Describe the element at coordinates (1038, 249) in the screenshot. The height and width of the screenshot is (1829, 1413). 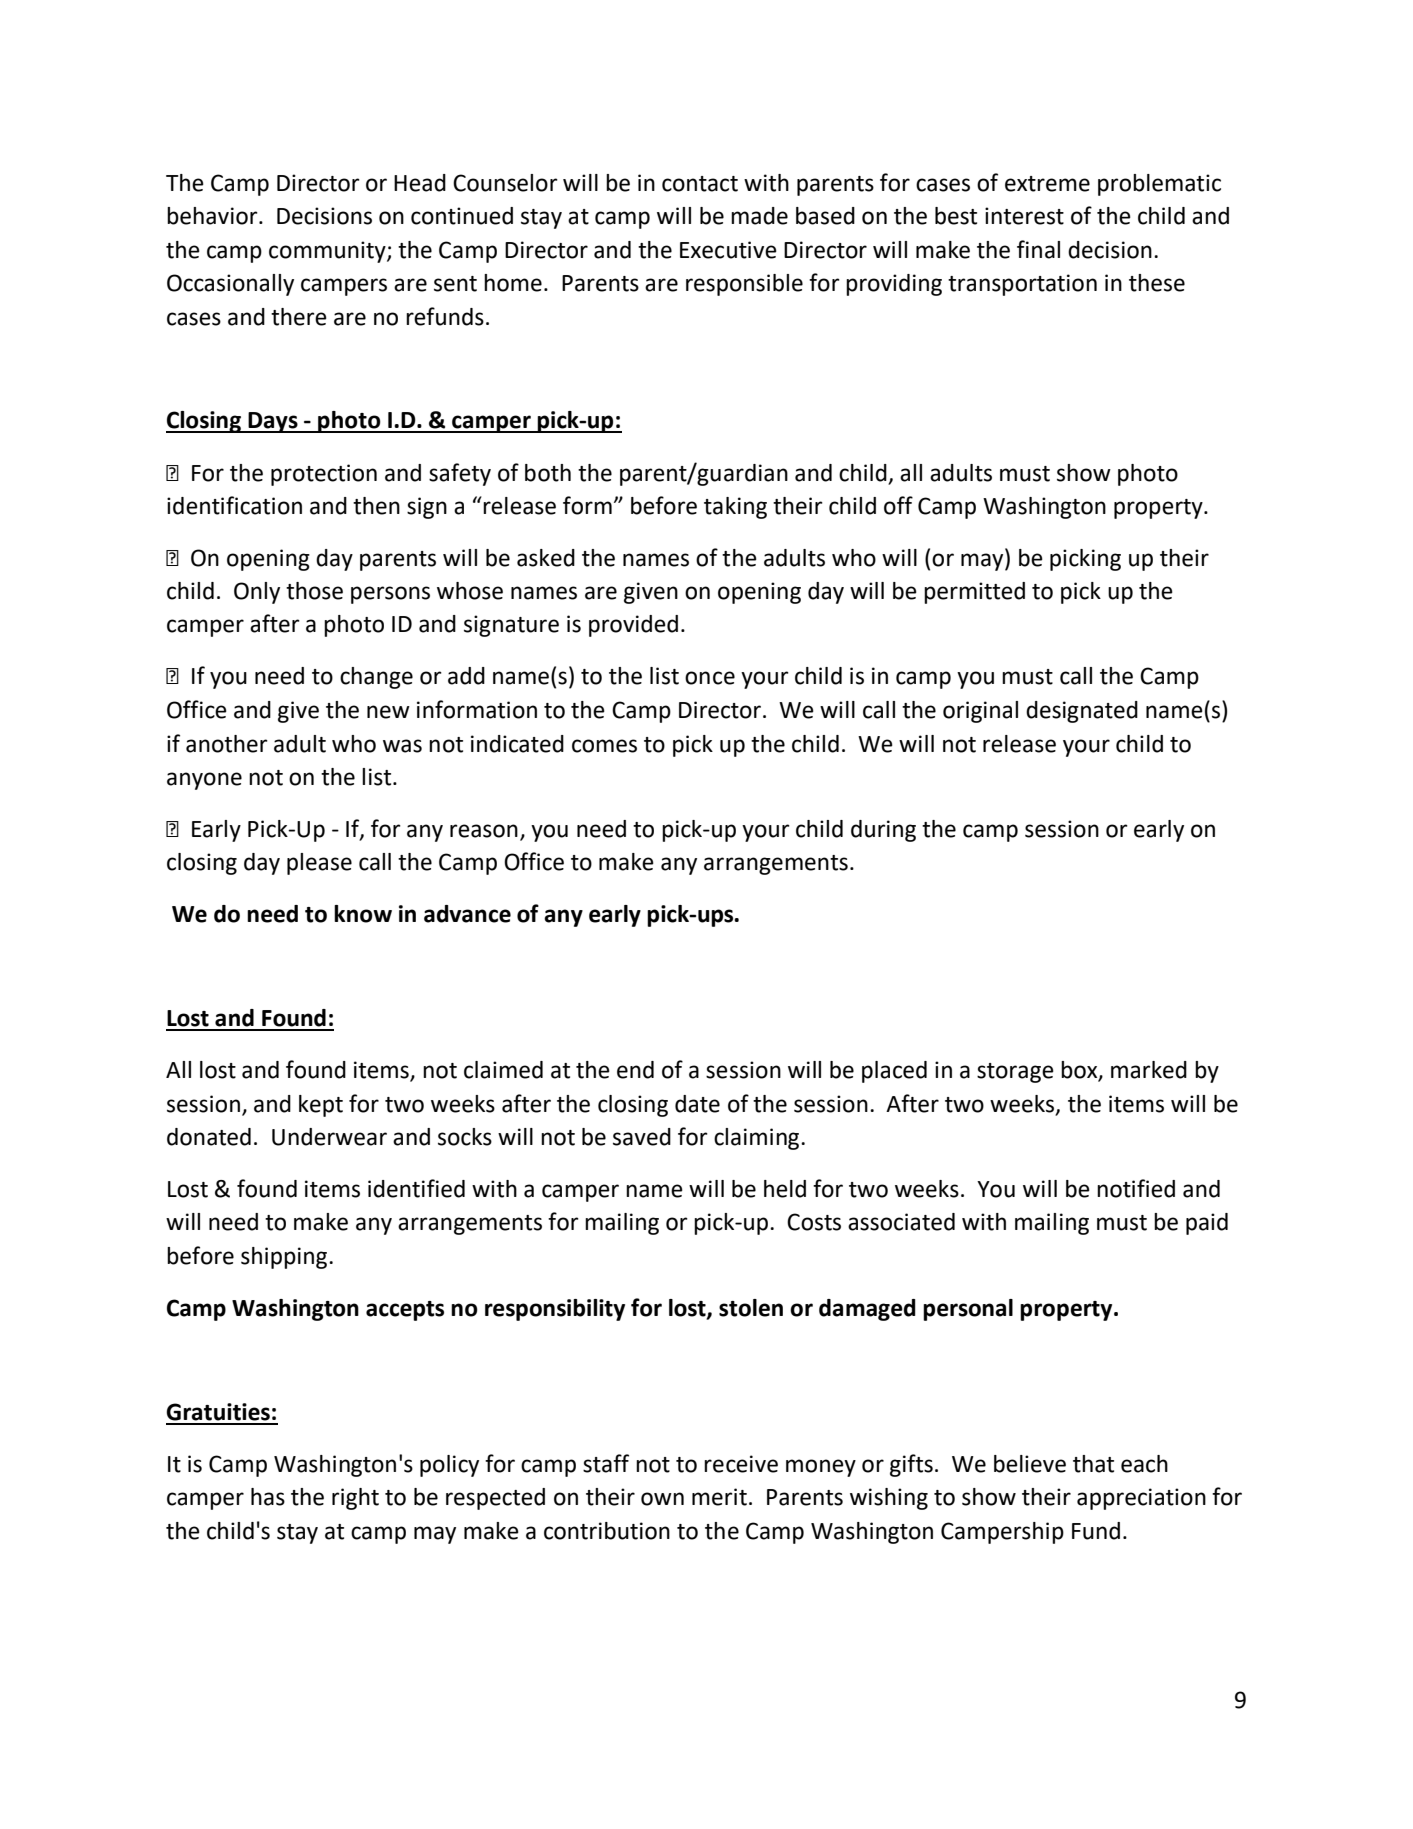
I see `final` at that location.
